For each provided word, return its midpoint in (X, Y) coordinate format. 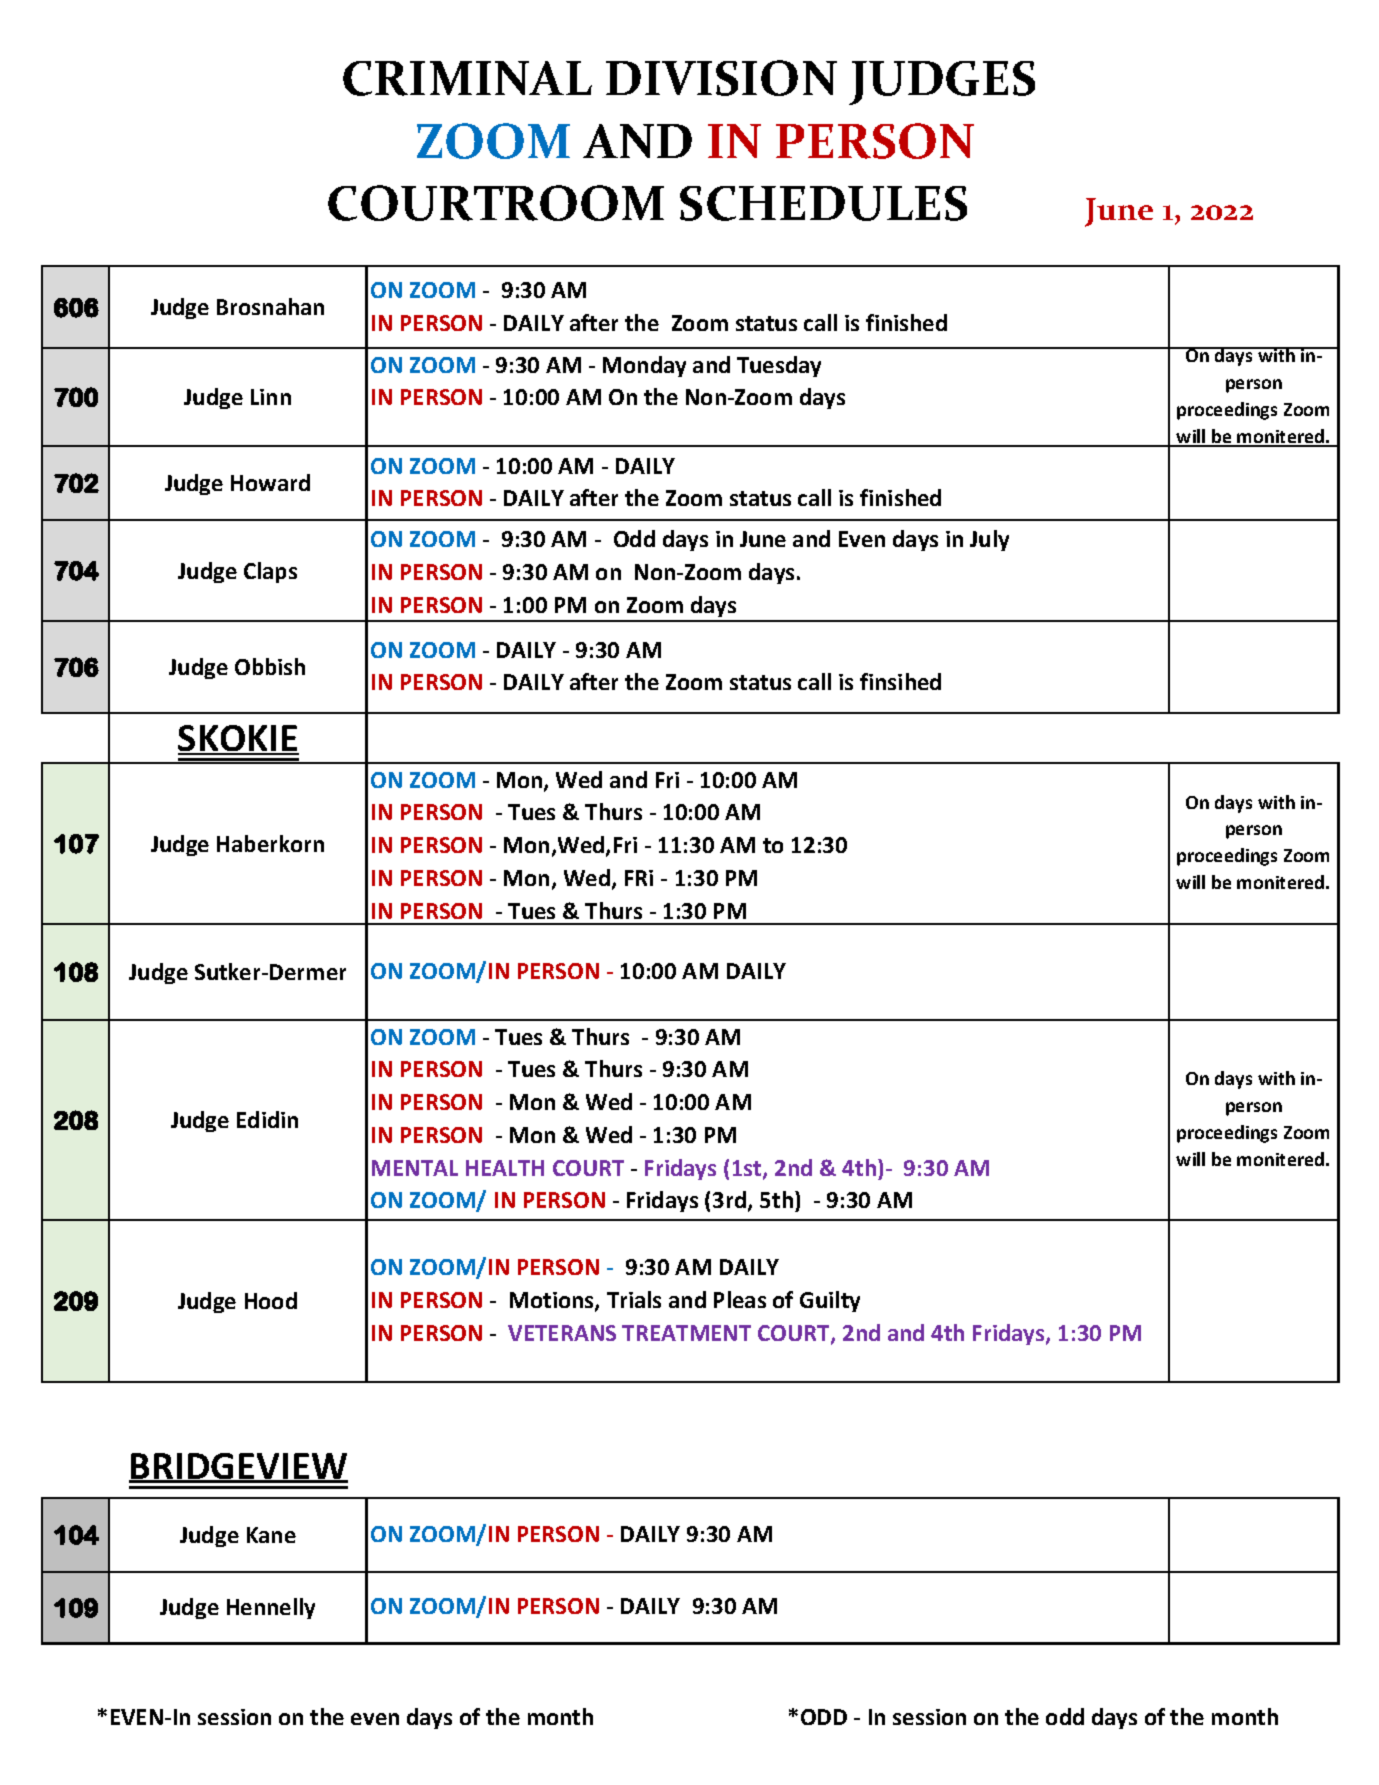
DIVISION (721, 78)
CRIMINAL (467, 78)
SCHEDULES (823, 203)
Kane (271, 1535)
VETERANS (562, 1333)
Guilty (830, 1301)
